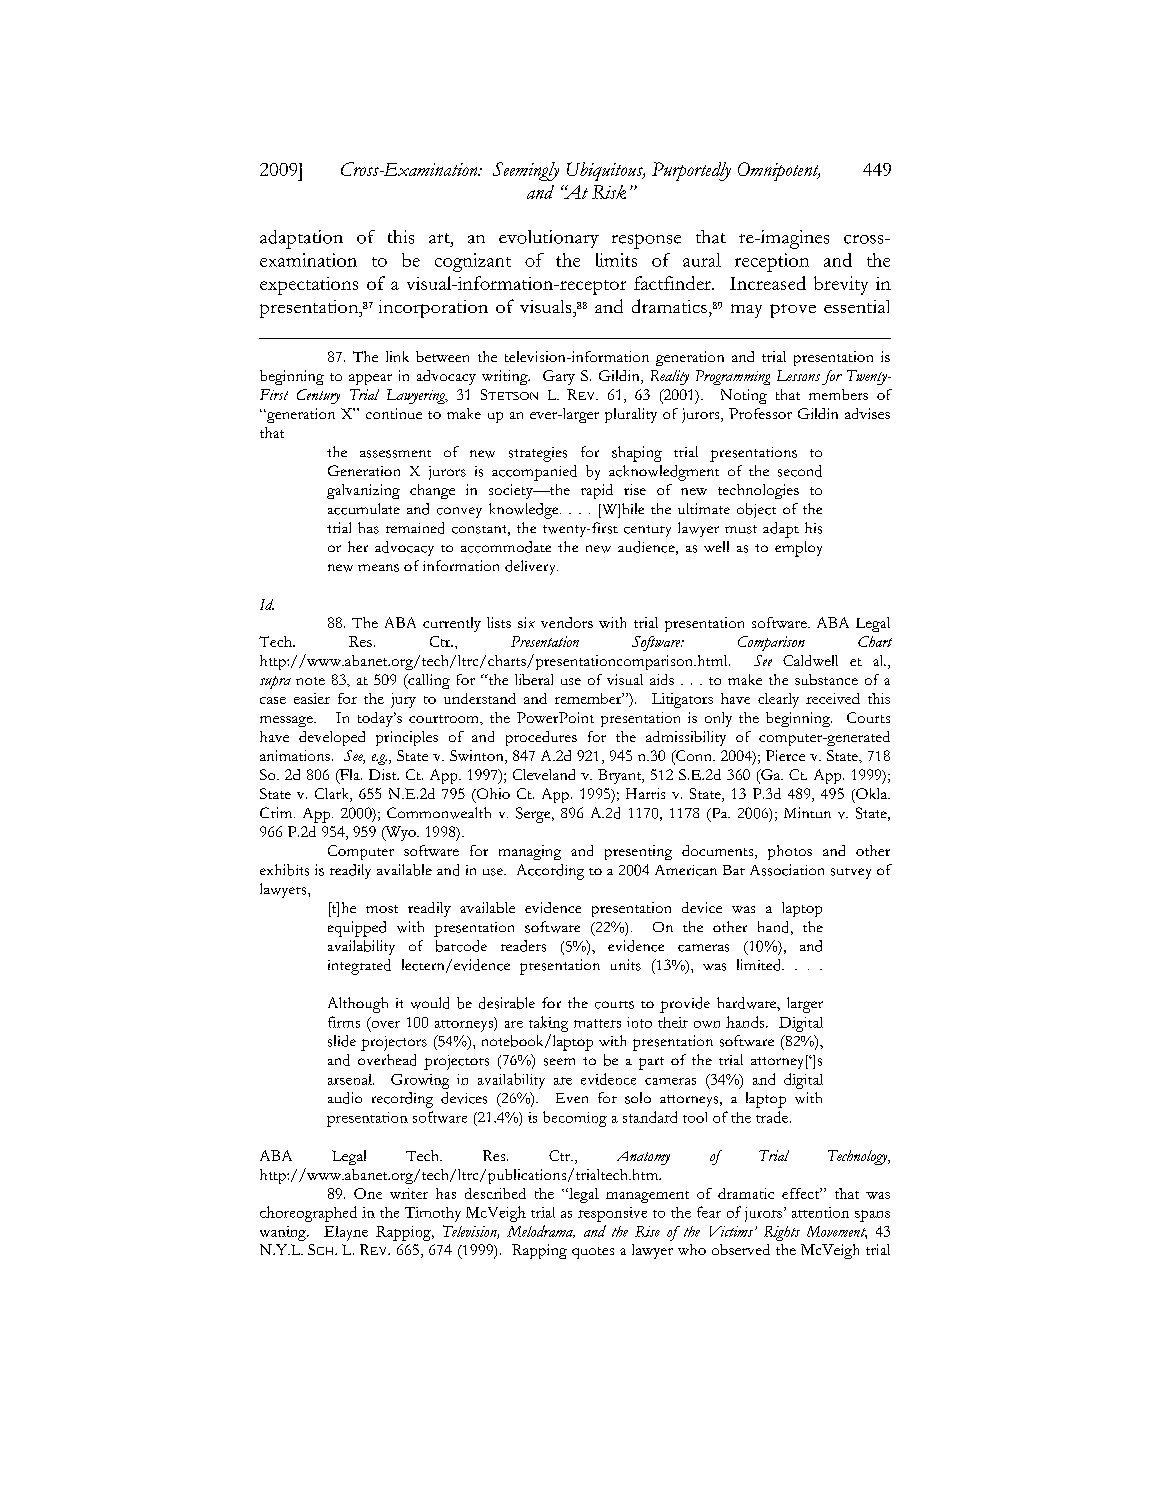 This document has width=1150, height=1488. I want to click on developed, so click(332, 738).
